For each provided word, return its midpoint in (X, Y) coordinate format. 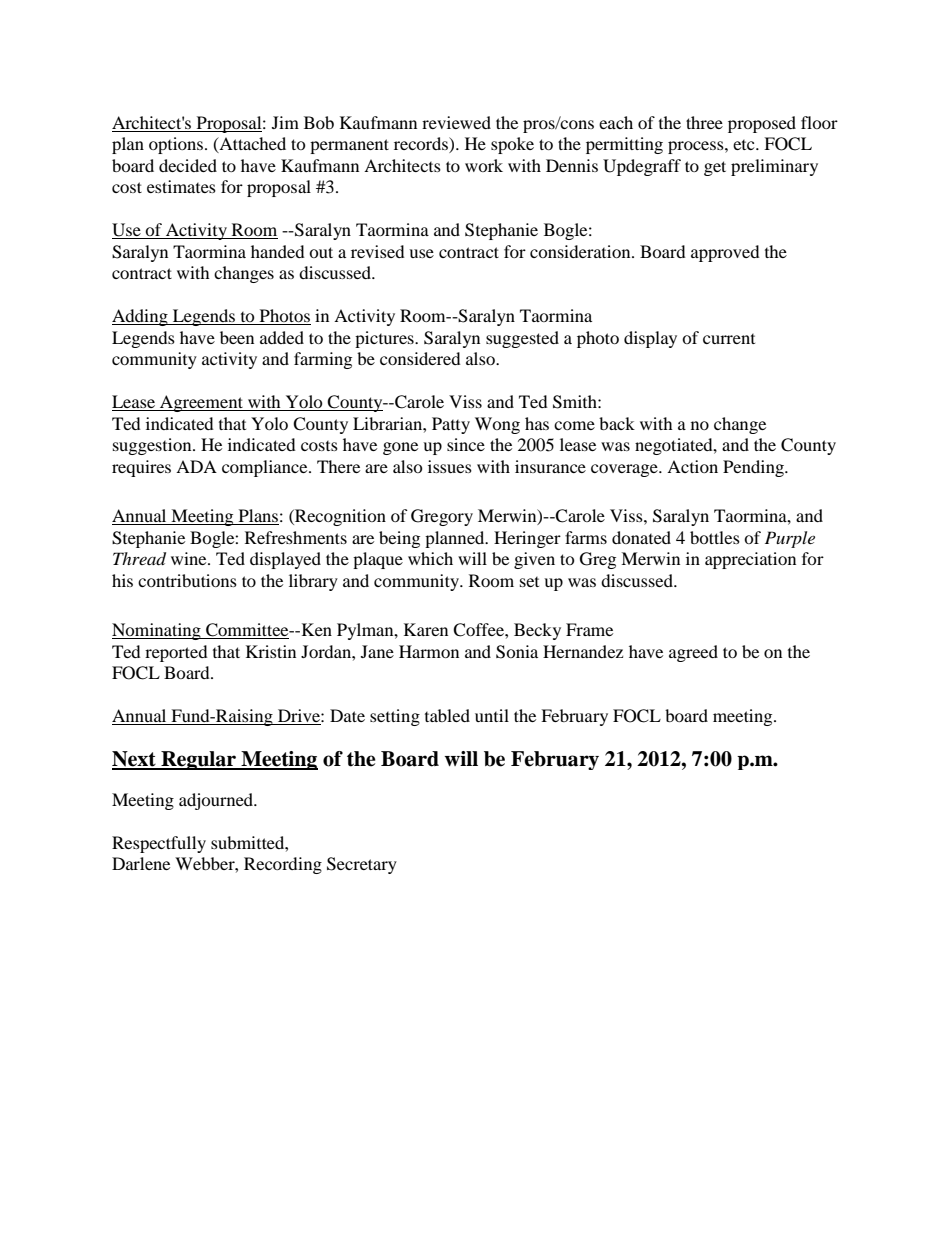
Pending (754, 468)
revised (378, 251)
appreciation (750, 560)
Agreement (201, 403)
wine (190, 558)
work (484, 165)
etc (745, 145)
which (430, 558)
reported (176, 653)
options (177, 145)
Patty (451, 425)
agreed (693, 653)
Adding (141, 317)
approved (725, 253)
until (492, 715)
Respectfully (159, 844)
